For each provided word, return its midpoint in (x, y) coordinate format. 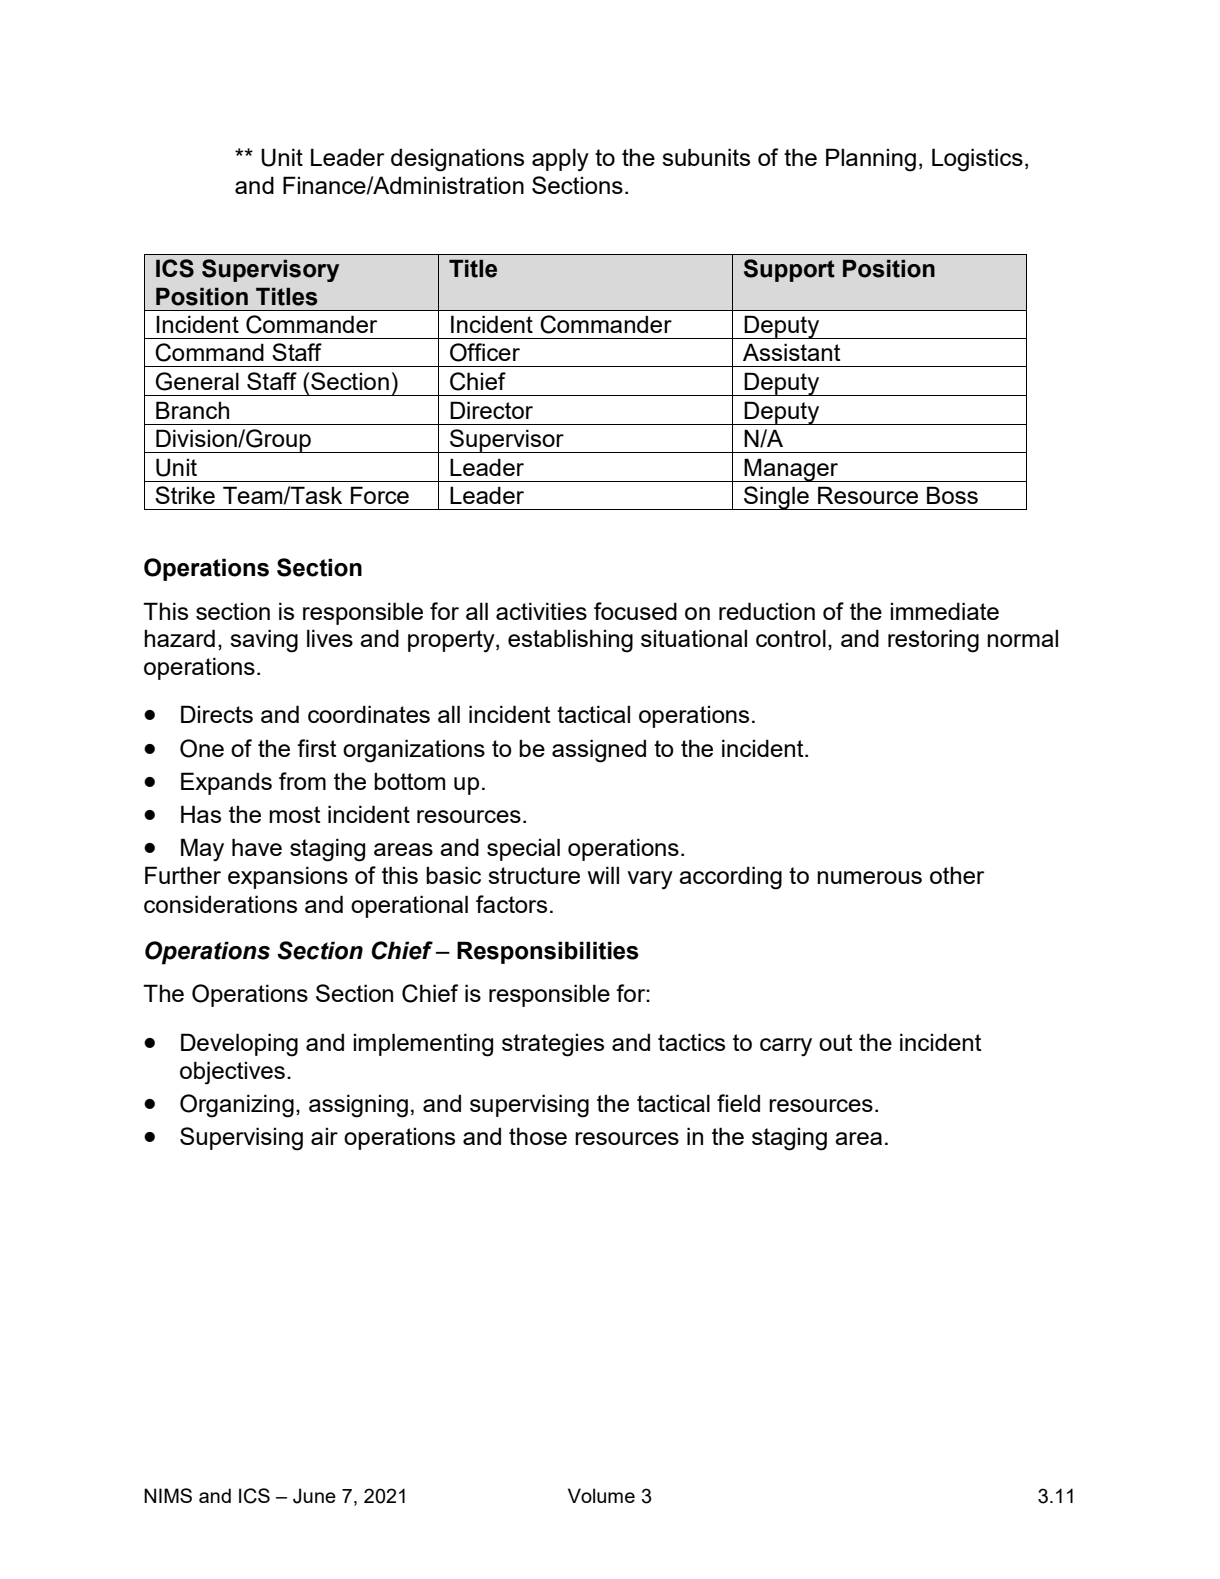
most (294, 814)
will (603, 875)
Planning (871, 160)
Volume (601, 1495)
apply (560, 160)
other (957, 875)
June (314, 1496)
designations (457, 160)
